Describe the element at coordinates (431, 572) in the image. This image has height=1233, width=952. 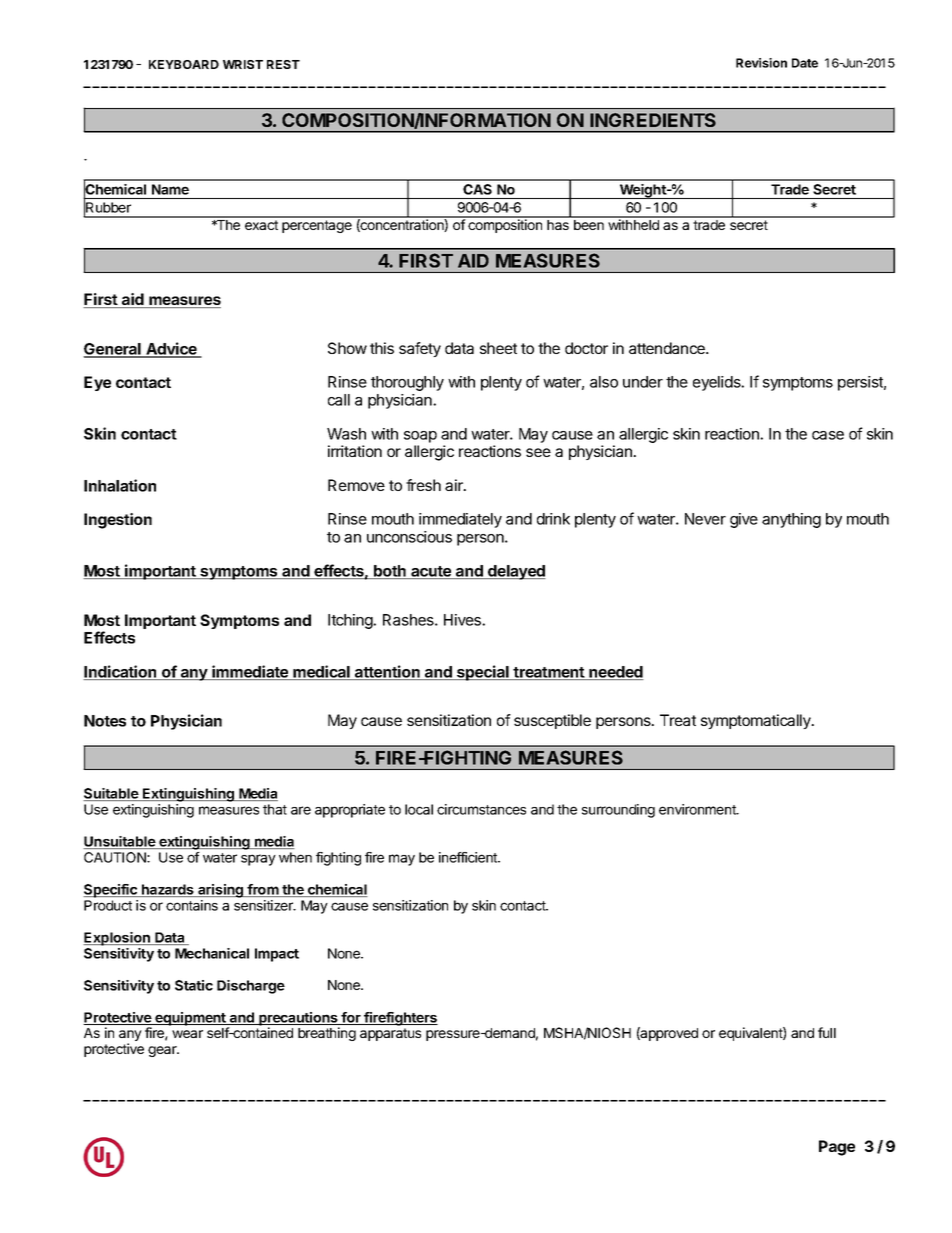
I see `acute` at that location.
